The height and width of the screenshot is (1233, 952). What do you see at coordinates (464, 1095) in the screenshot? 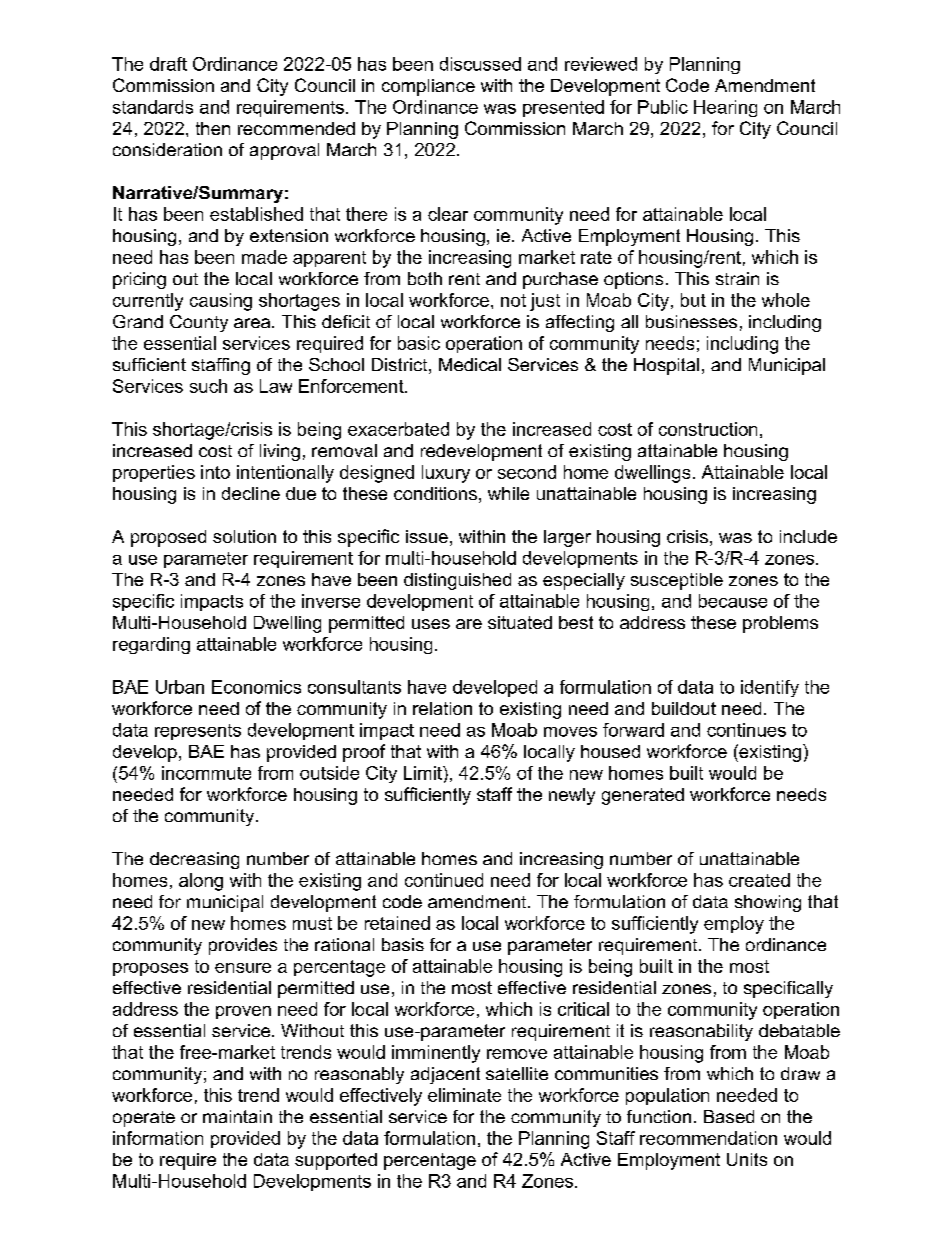
I see `eliminate` at bounding box center [464, 1095].
